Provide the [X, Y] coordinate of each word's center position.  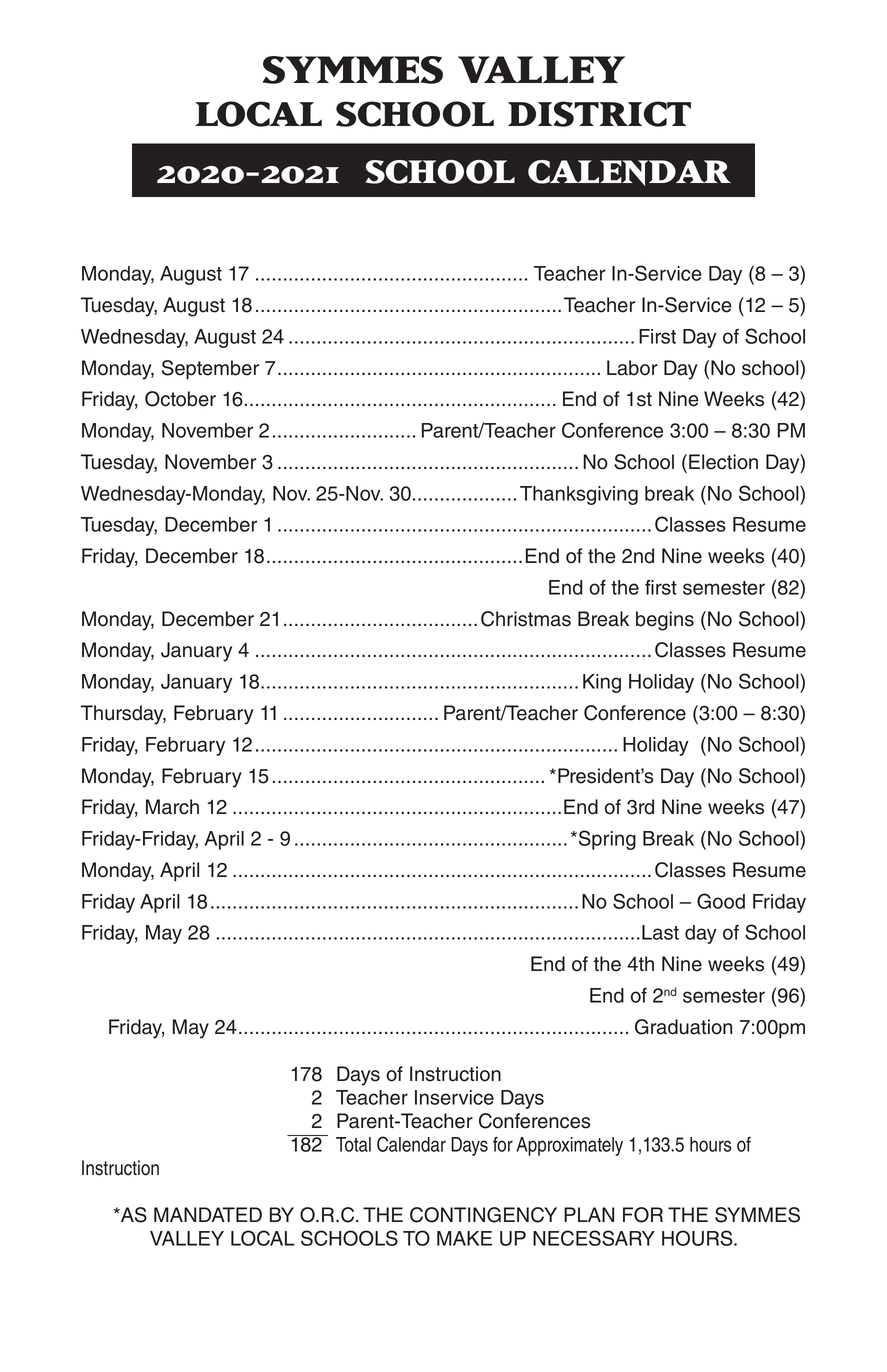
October [180, 399]
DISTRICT [599, 114]
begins [665, 621]
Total [353, 1144]
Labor [632, 368]
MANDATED [208, 1214]
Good [721, 901]
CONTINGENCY [483, 1215]
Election [723, 462]
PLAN [589, 1214]
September [210, 370]
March [172, 807]
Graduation [683, 1027]
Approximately [569, 1146]
